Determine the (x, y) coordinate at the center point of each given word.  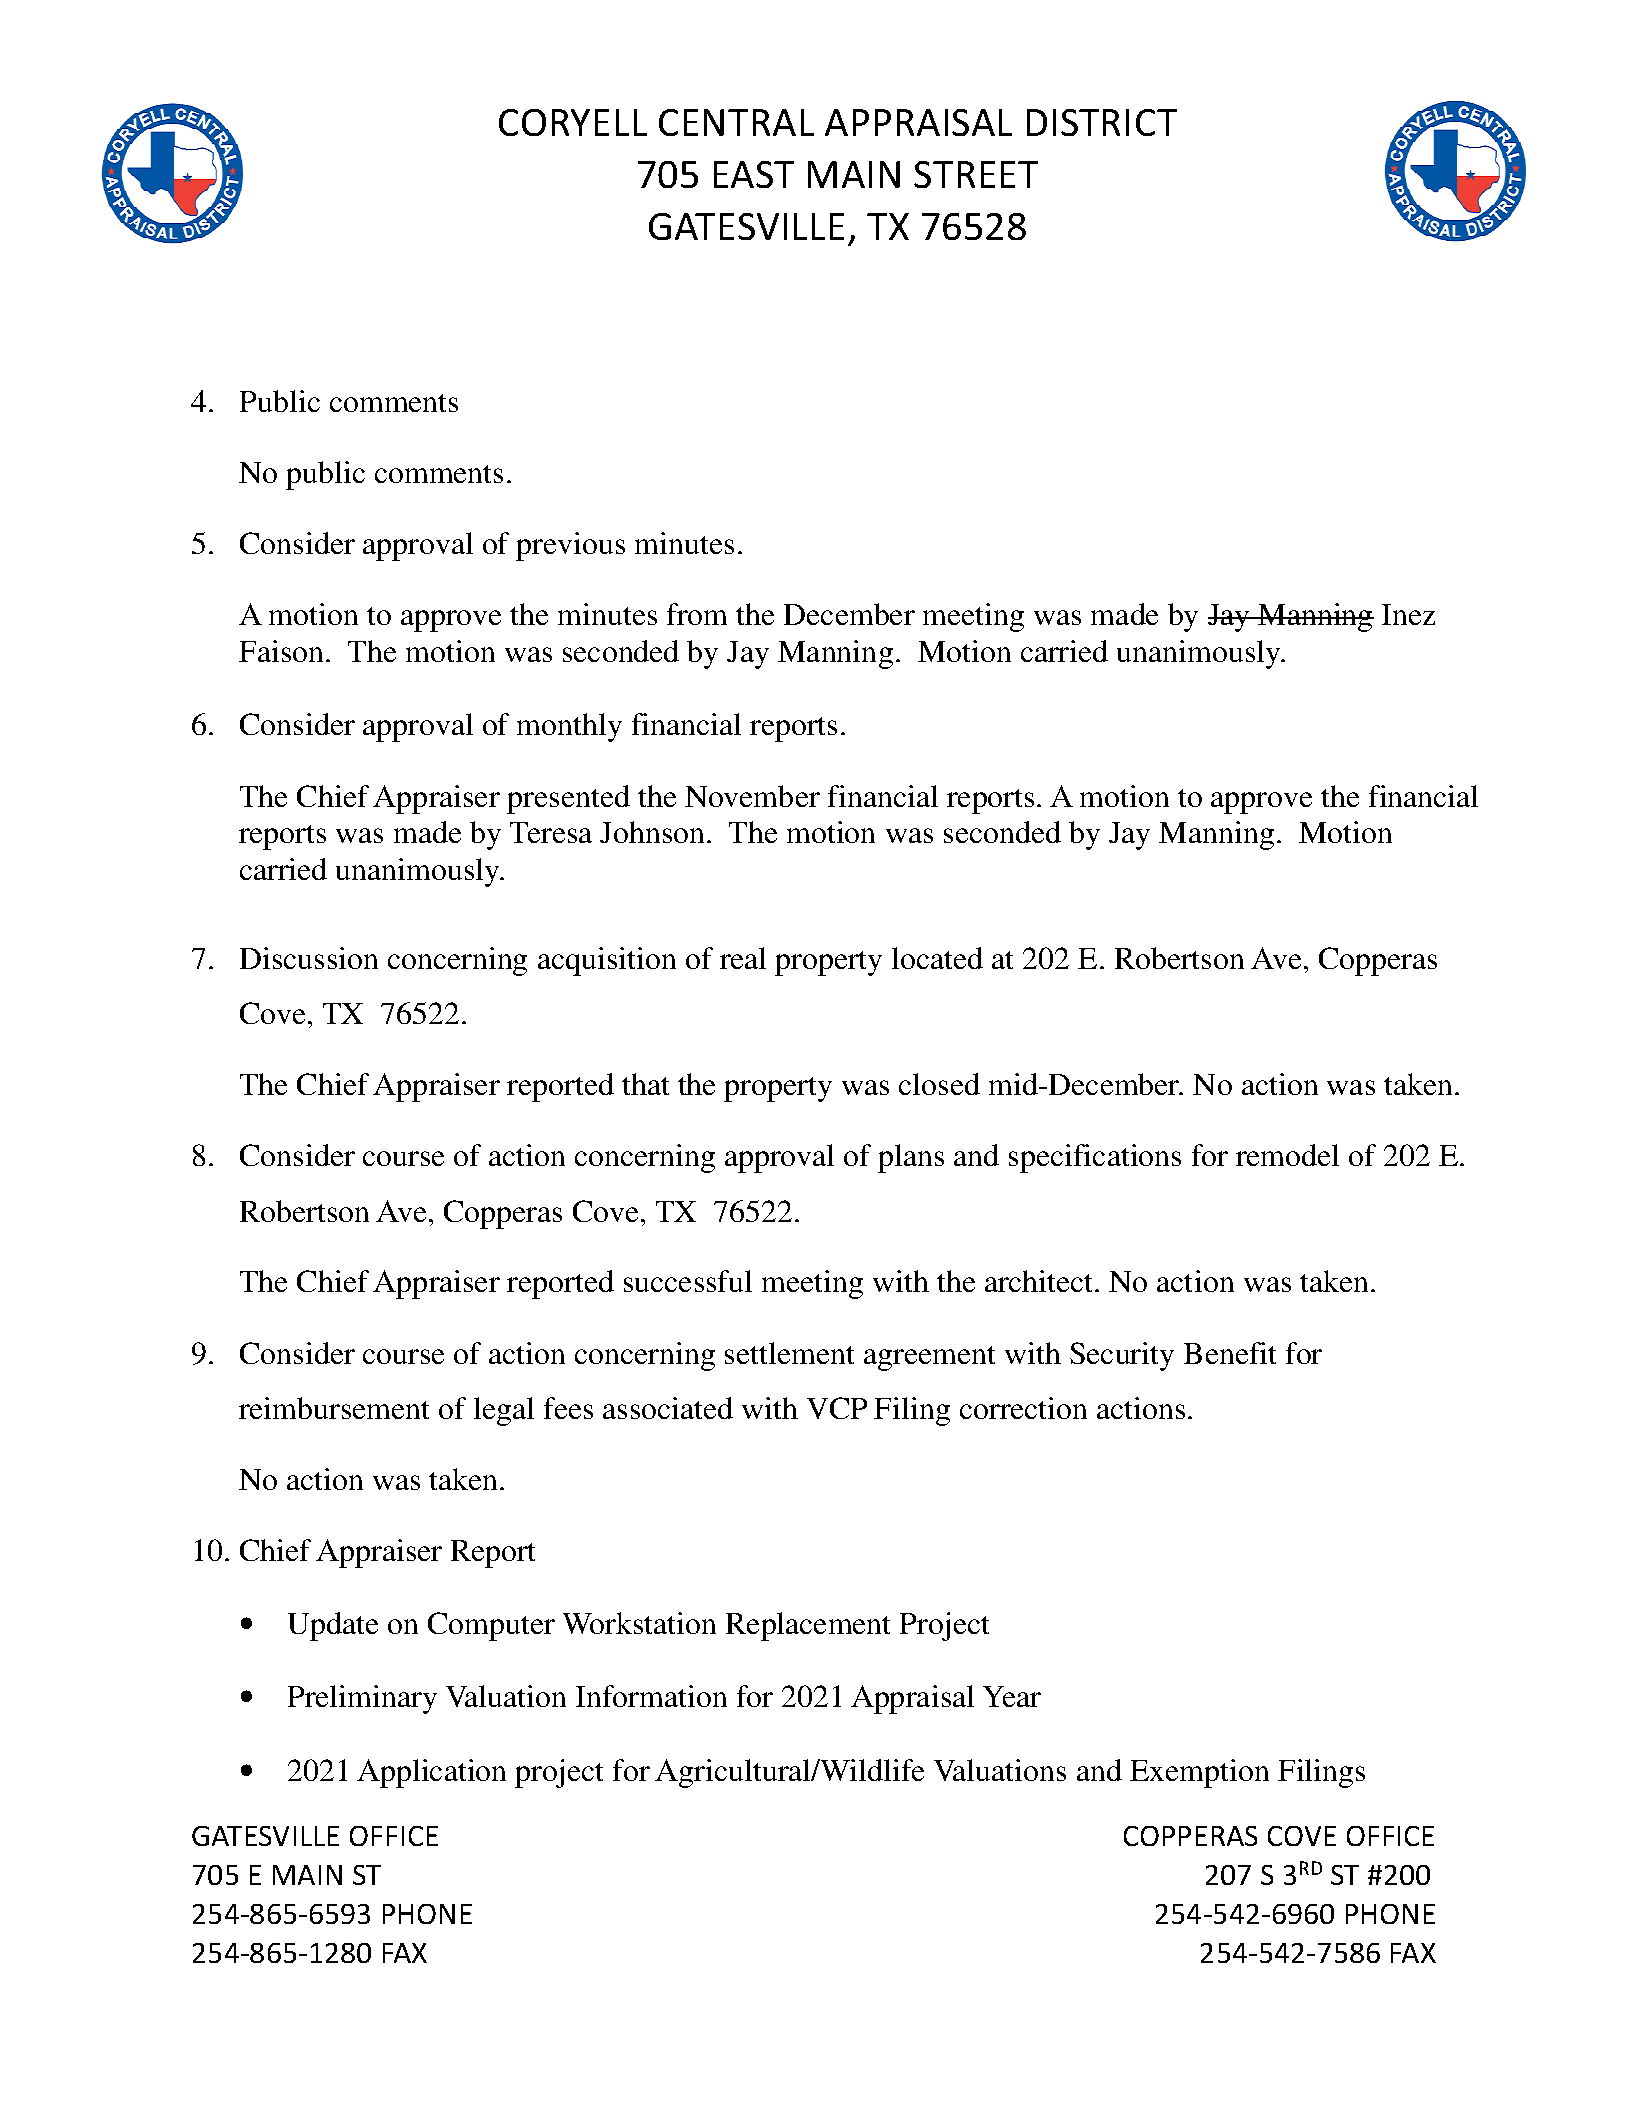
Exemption (1199, 1773)
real (743, 958)
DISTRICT (1102, 122)
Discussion (309, 958)
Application (431, 1773)
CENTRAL (736, 122)
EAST (754, 174)
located (937, 958)
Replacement (808, 1626)
